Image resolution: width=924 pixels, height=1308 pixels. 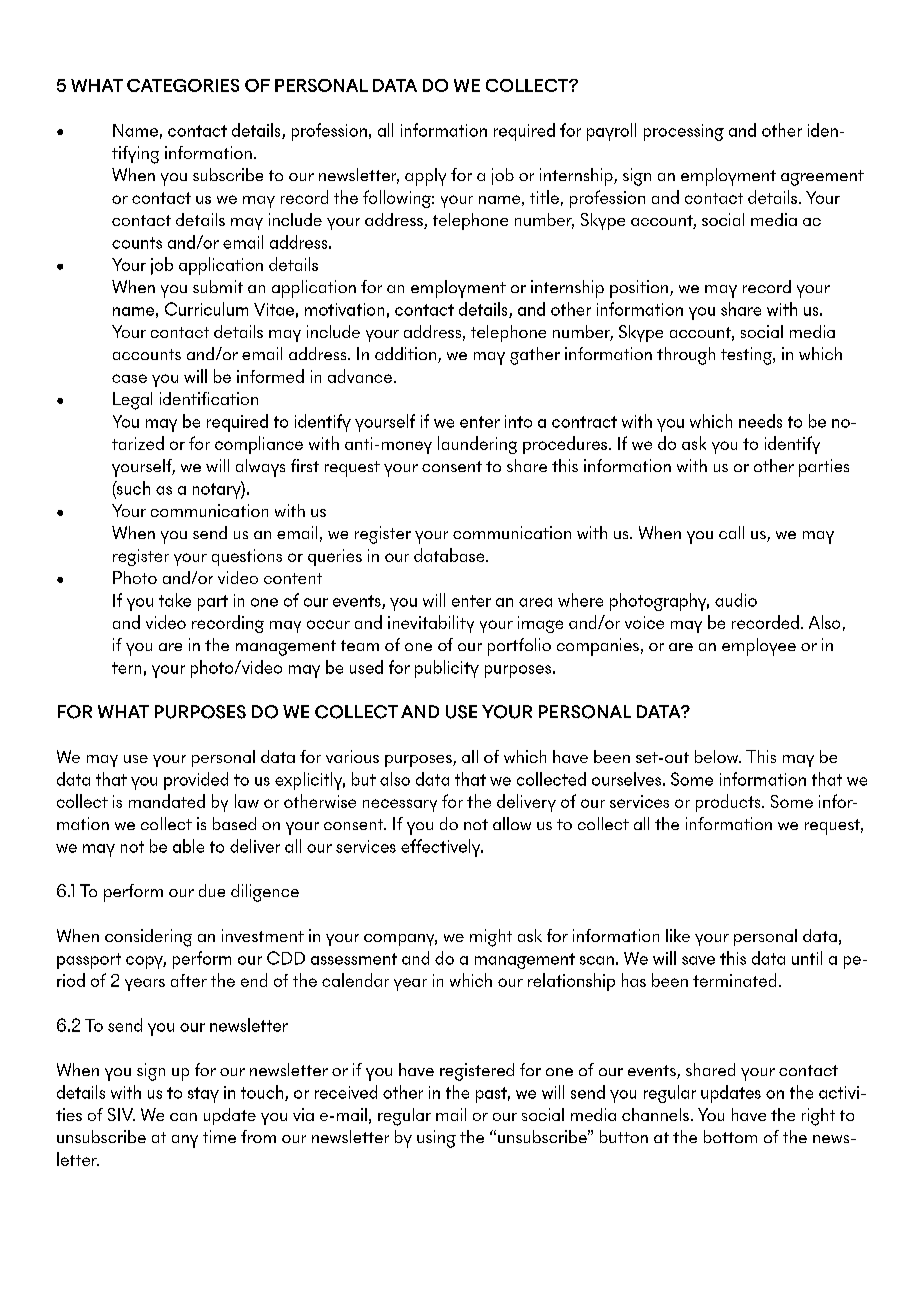 What do you see at coordinates (183, 85) in the page?
I see `CATEGORIES` at bounding box center [183, 85].
